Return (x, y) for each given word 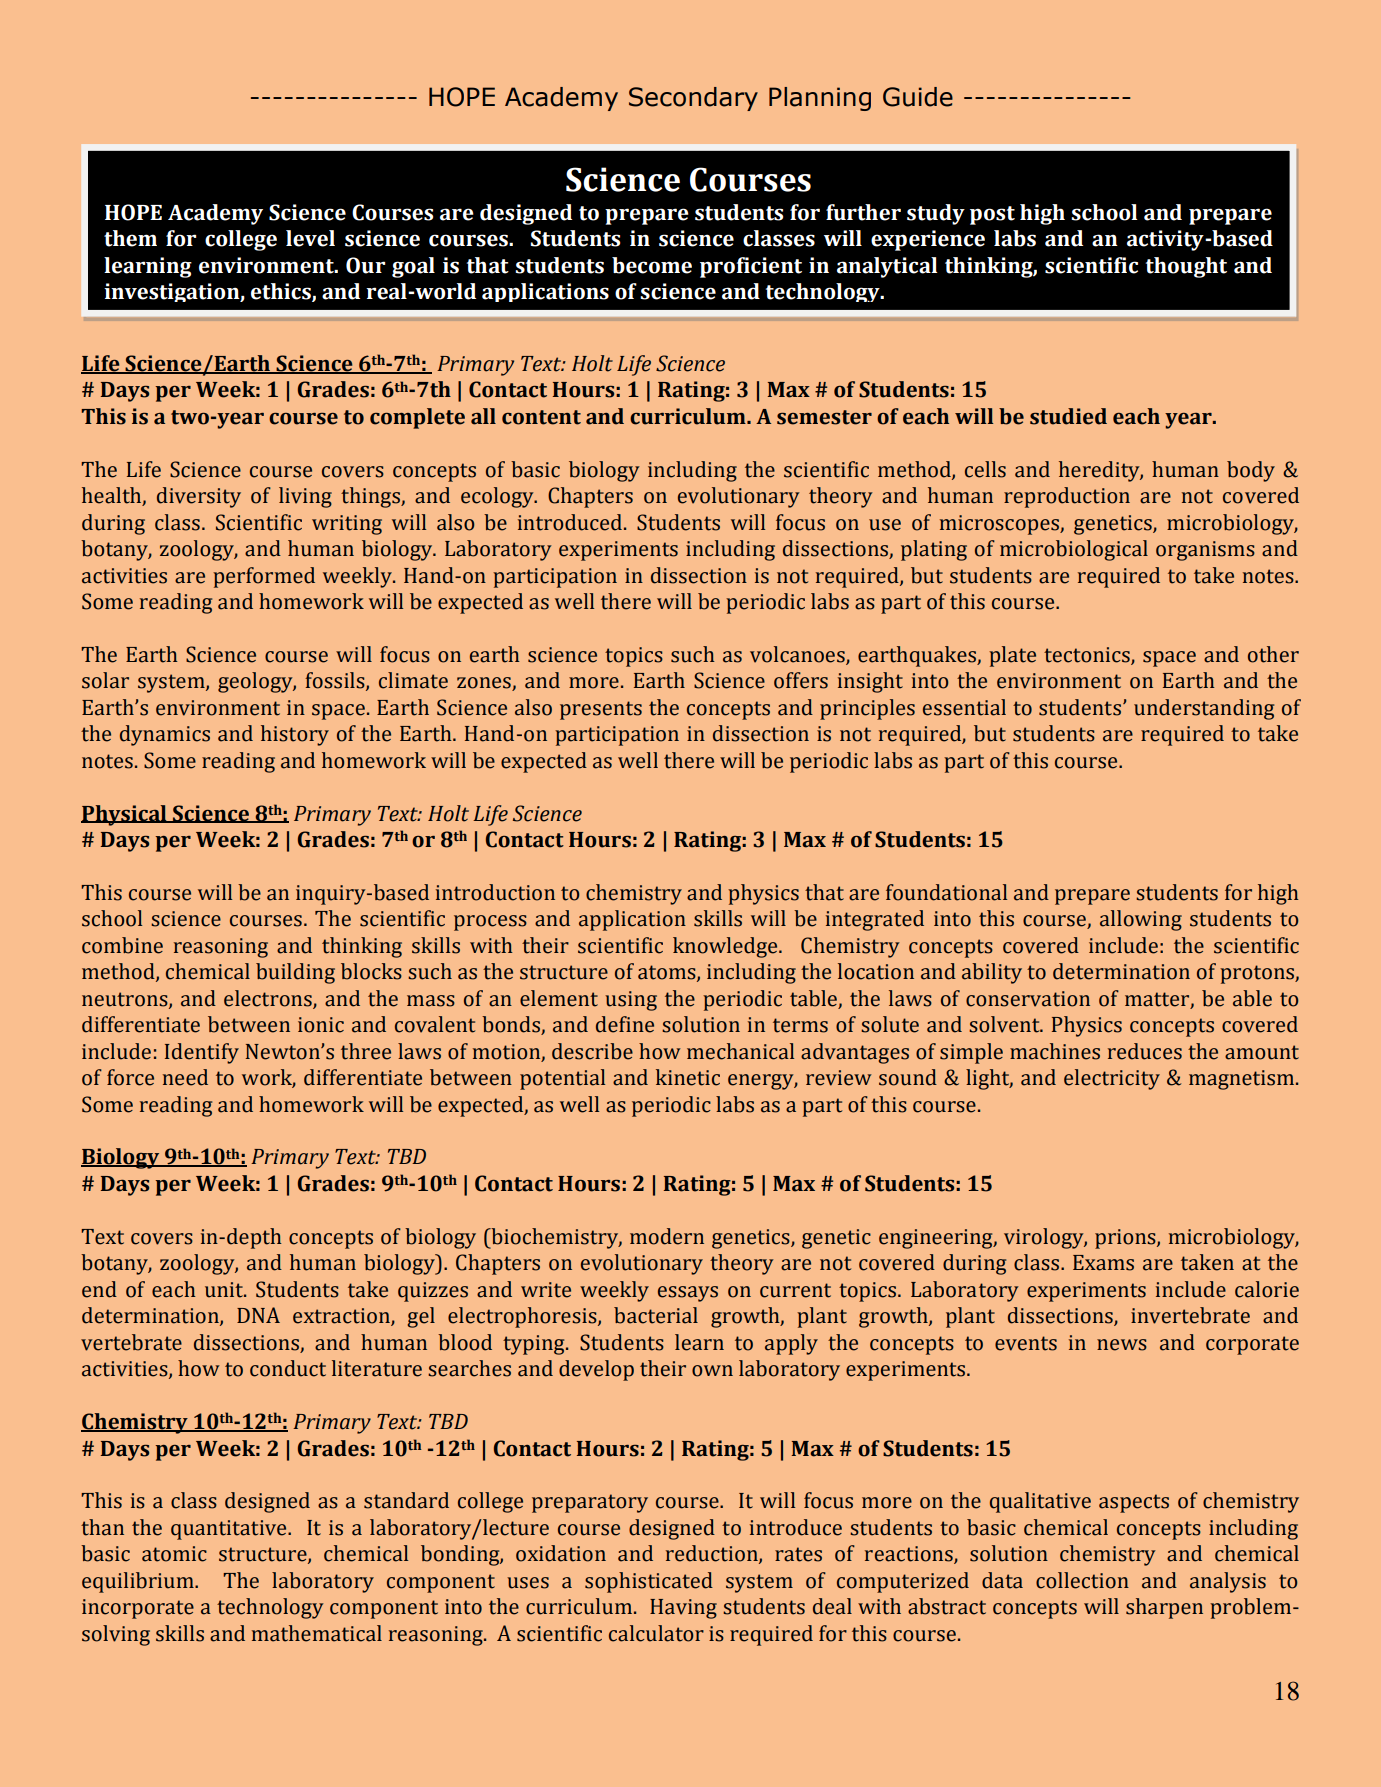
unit (225, 1290)
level (310, 238)
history (295, 735)
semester (824, 417)
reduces (1145, 1051)
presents (601, 710)
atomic (174, 1554)
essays (688, 1294)
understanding (1204, 709)
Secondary (693, 99)
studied (1068, 416)
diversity (199, 497)
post (992, 215)
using (631, 1001)
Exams (1103, 1263)
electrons (269, 999)
